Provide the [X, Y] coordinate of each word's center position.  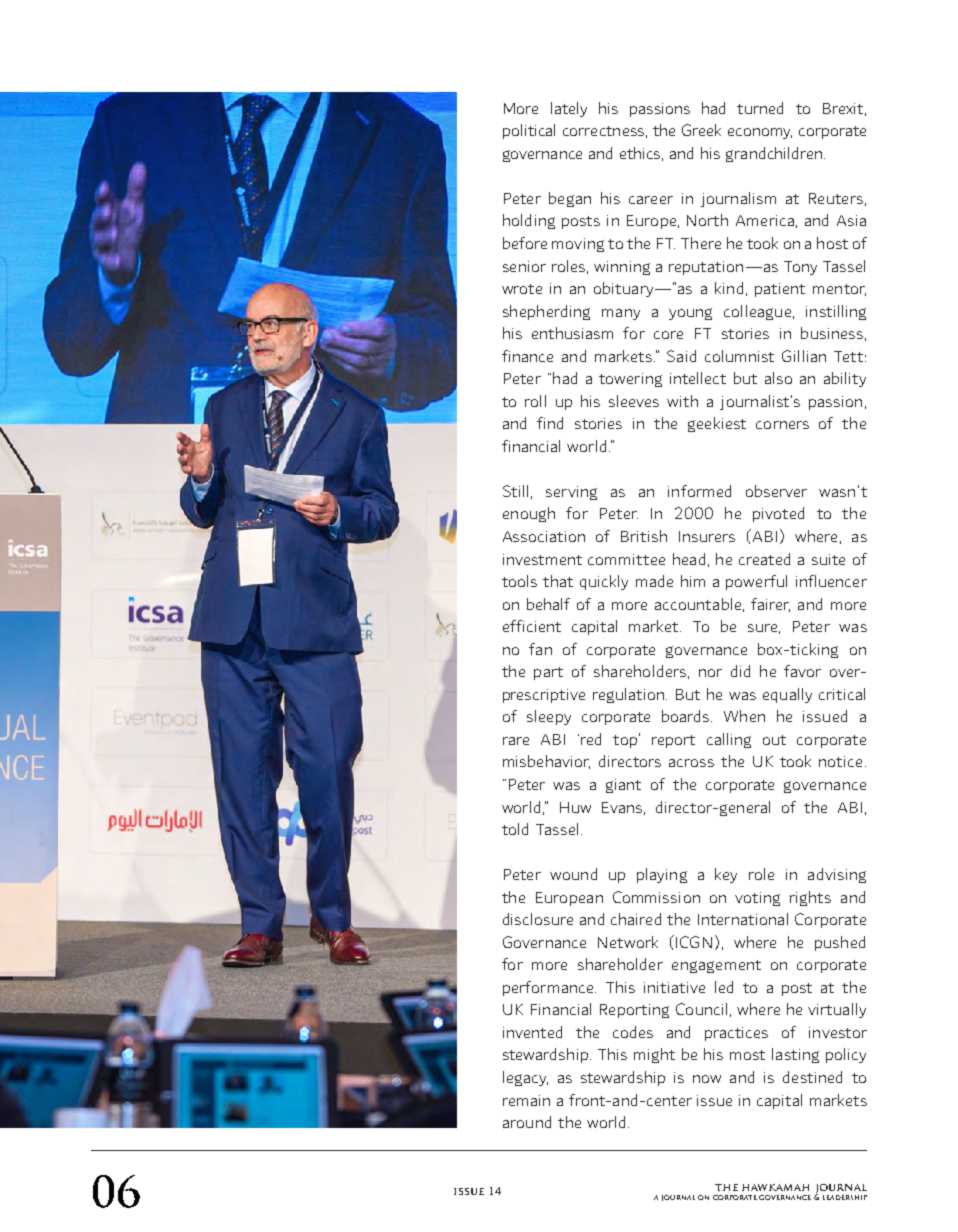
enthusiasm [572, 333]
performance [549, 988]
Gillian [804, 356]
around [527, 1122]
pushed [840, 943]
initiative [674, 987]
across [691, 763]
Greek [701, 130]
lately [569, 109]
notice [840, 761]
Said [681, 356]
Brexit [843, 108]
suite [828, 559]
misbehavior [546, 762]
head [689, 559]
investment [542, 559]
